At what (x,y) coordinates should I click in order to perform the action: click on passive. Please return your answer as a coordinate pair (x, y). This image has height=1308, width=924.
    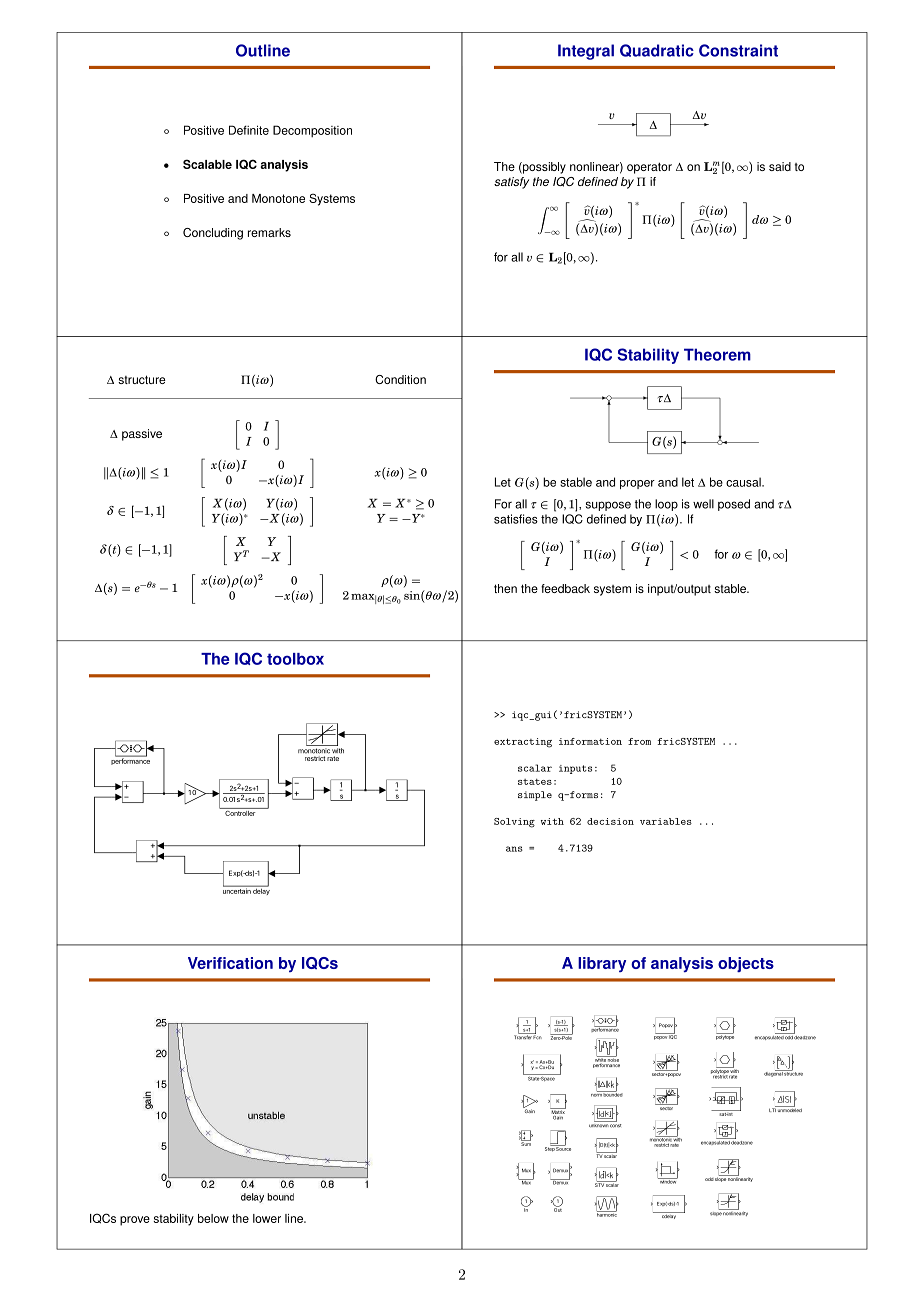
    Looking at the image, I should click on (142, 435).
